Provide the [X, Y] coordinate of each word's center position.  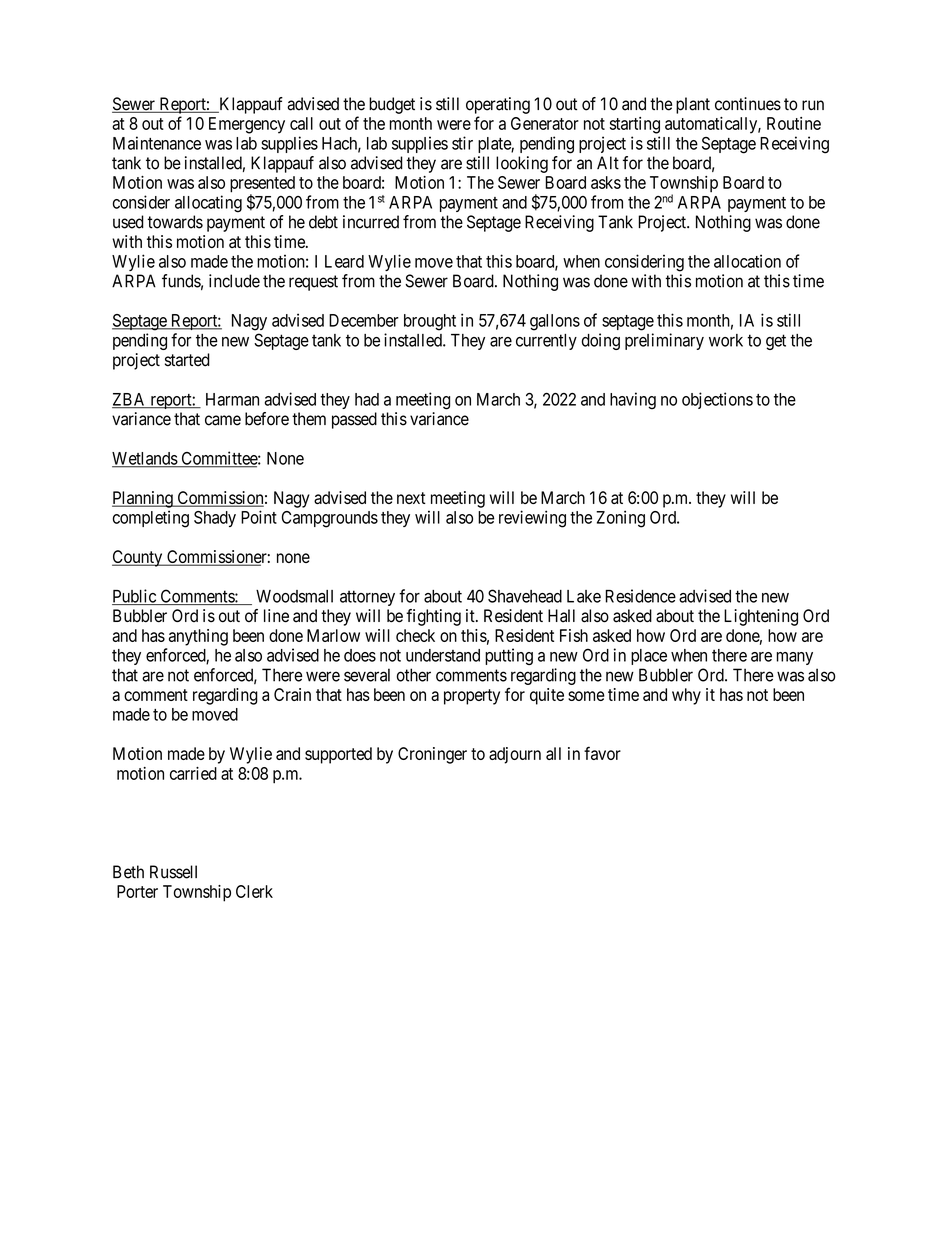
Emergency [247, 125]
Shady [215, 519]
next [411, 498]
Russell [173, 872]
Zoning [620, 519]
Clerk [254, 891]
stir [462, 143]
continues [748, 104]
